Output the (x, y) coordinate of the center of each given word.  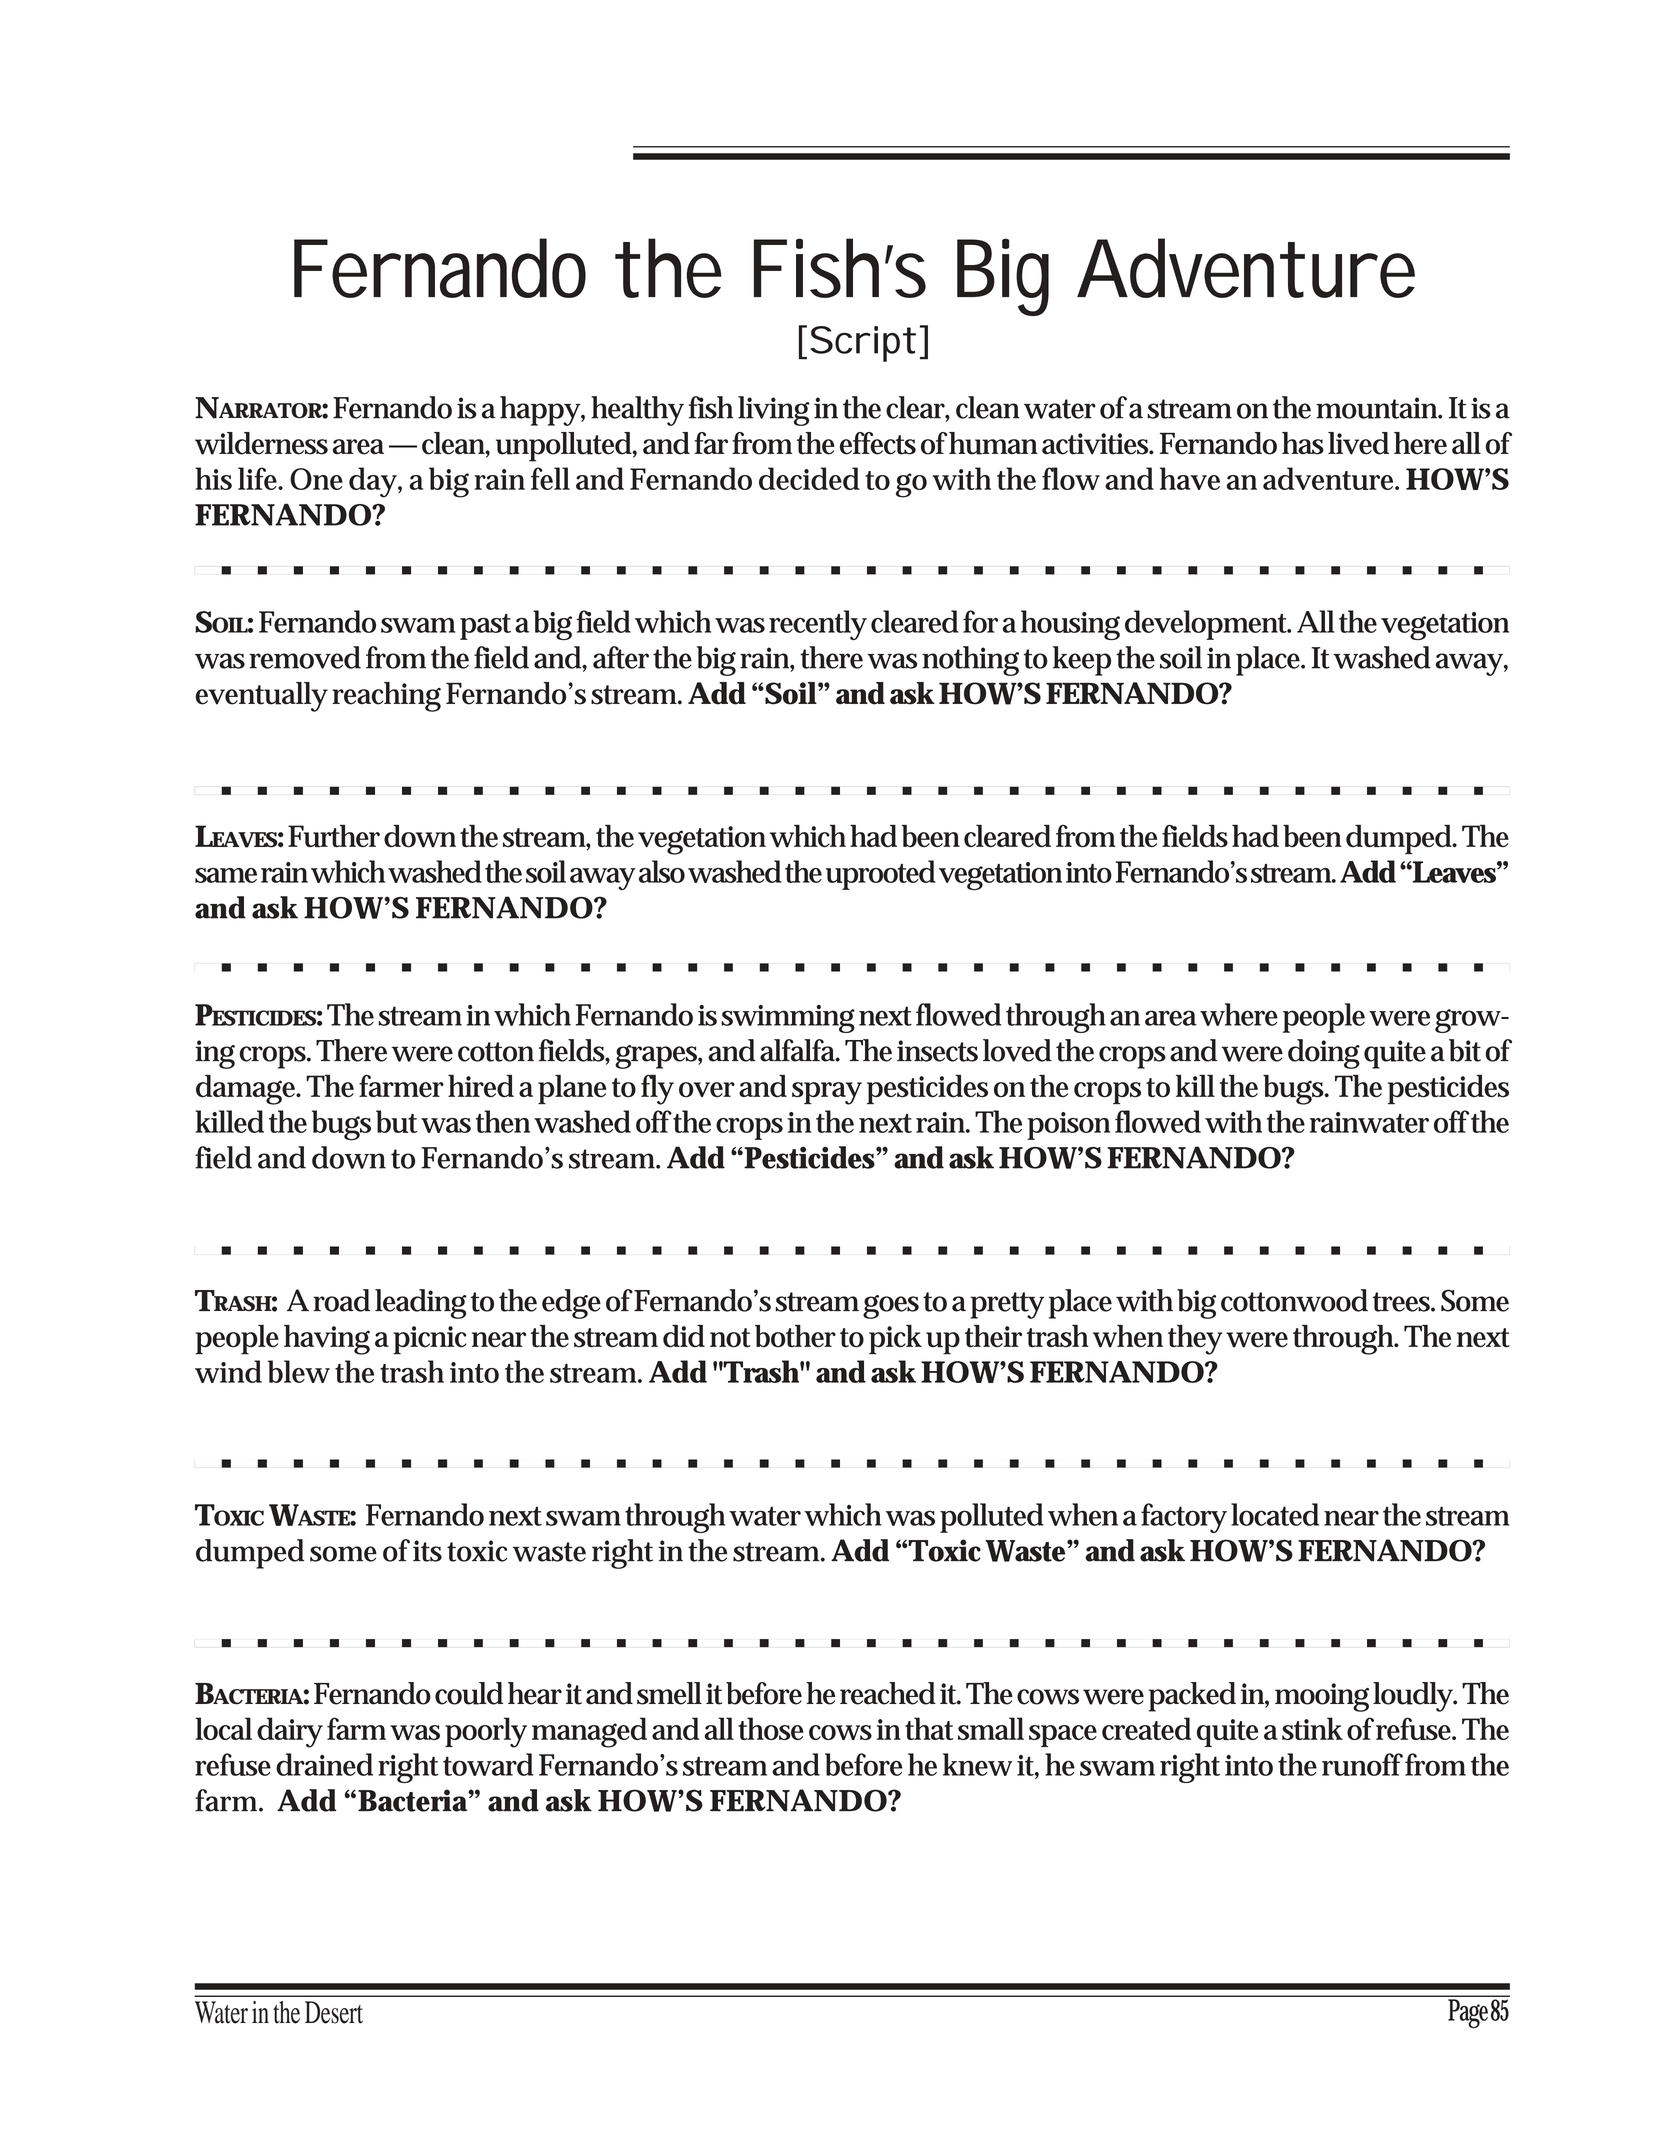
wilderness (261, 443)
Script (863, 344)
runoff (1362, 1764)
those (770, 1728)
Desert (334, 2012)
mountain (1376, 408)
